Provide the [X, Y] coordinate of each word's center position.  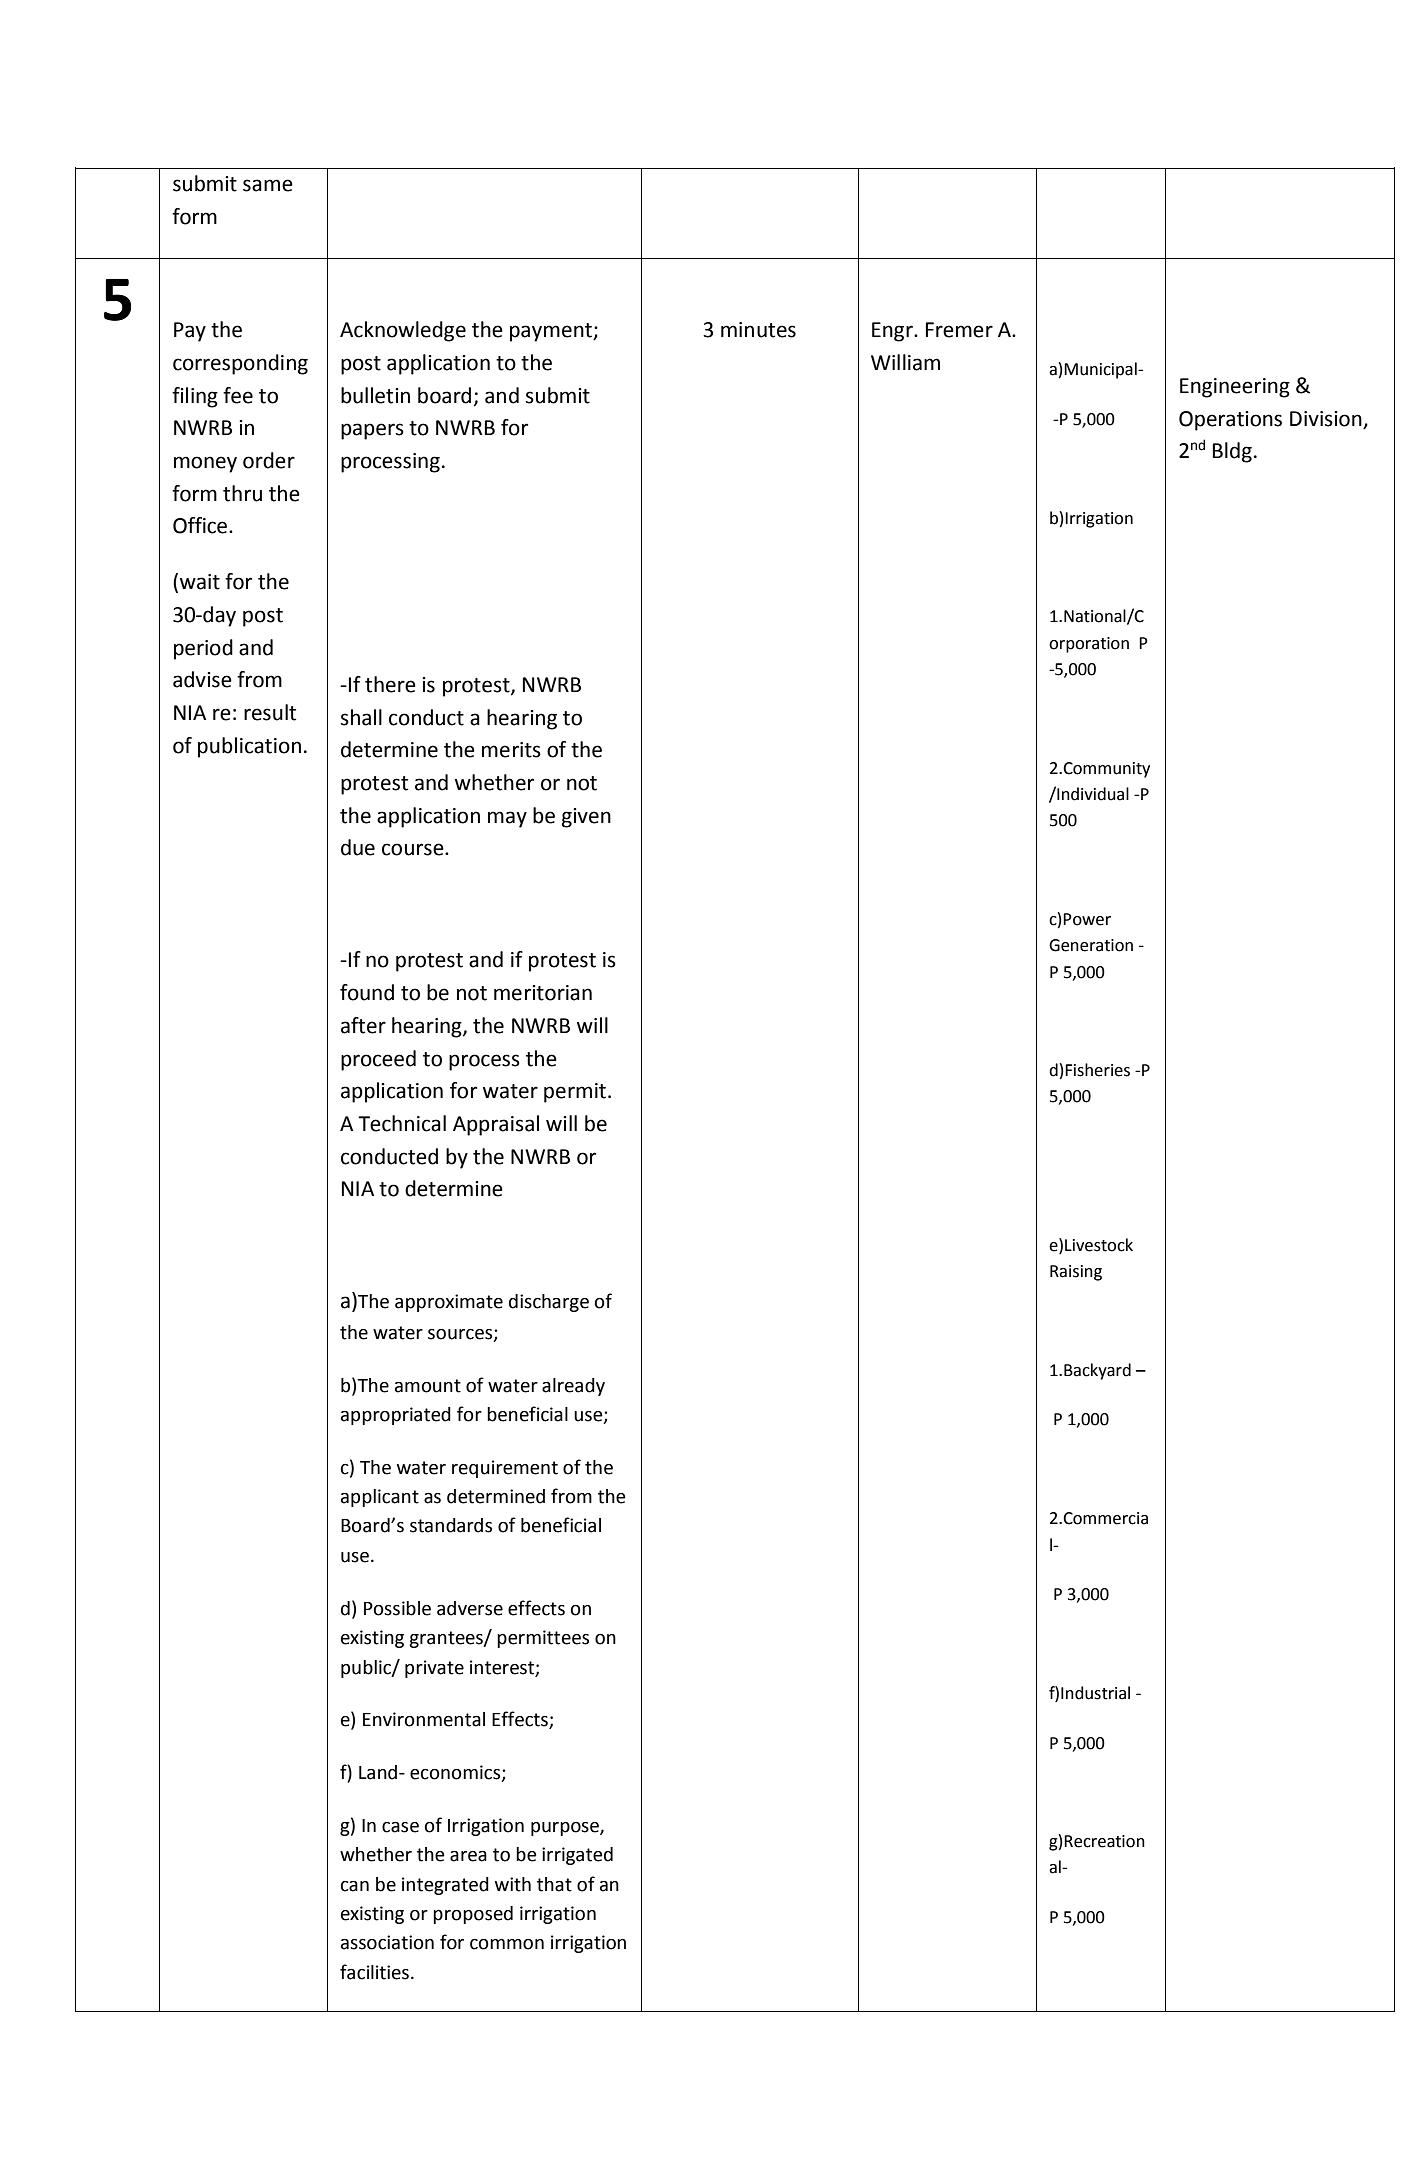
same [268, 185]
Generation [1091, 945]
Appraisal [496, 1125]
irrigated [577, 1856]
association [387, 1942]
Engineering [1235, 388]
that [554, 1884]
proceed [378, 1060]
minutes [758, 330]
